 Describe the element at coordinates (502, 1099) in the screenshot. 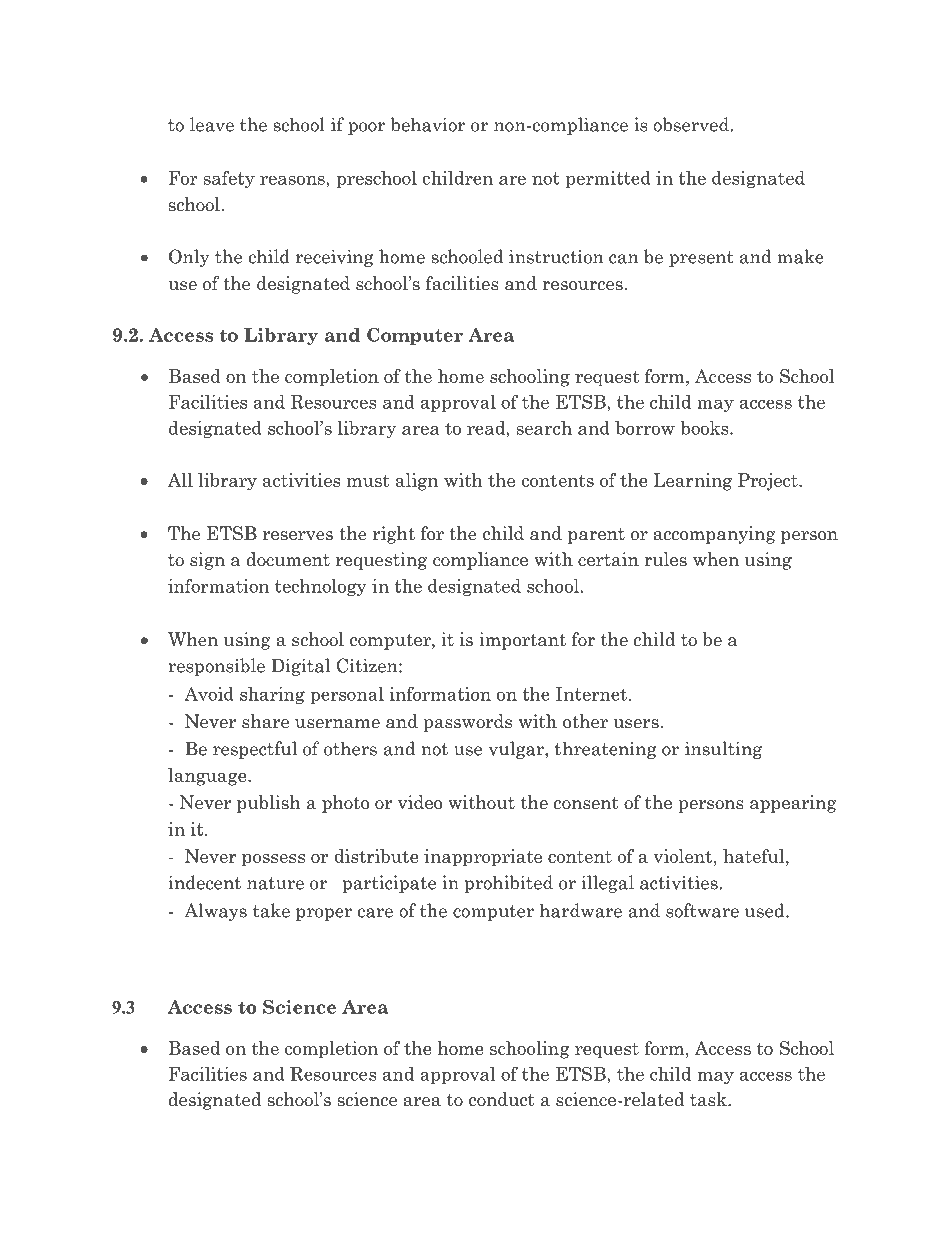

I see `conduct` at that location.
